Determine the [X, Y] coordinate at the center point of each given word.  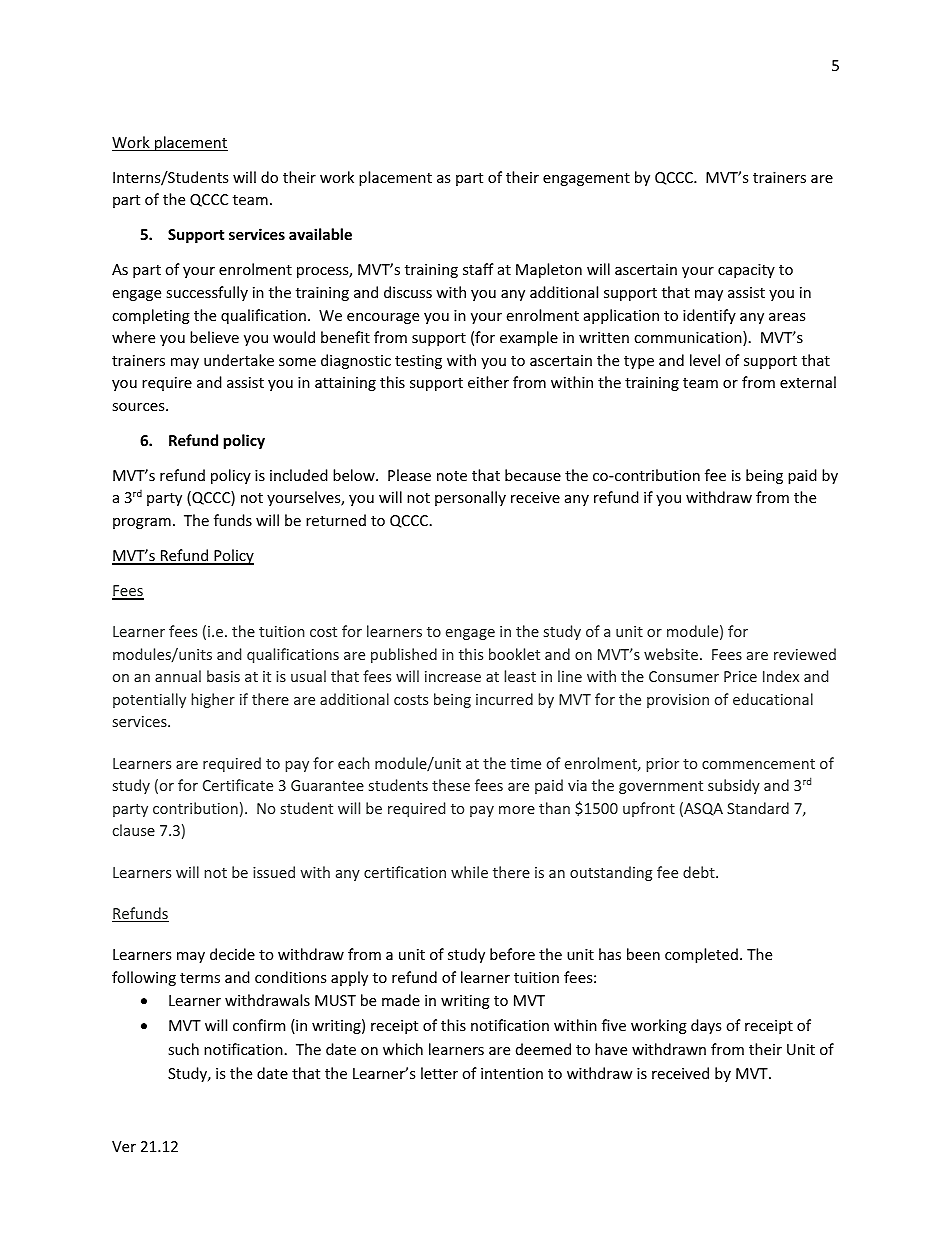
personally [470, 498]
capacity [746, 271]
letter [439, 1073]
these [451, 785]
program [142, 523]
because [533, 475]
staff [478, 269]
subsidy [734, 786]
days [706, 1026]
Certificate [238, 785]
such [183, 1049]
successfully [207, 293]
